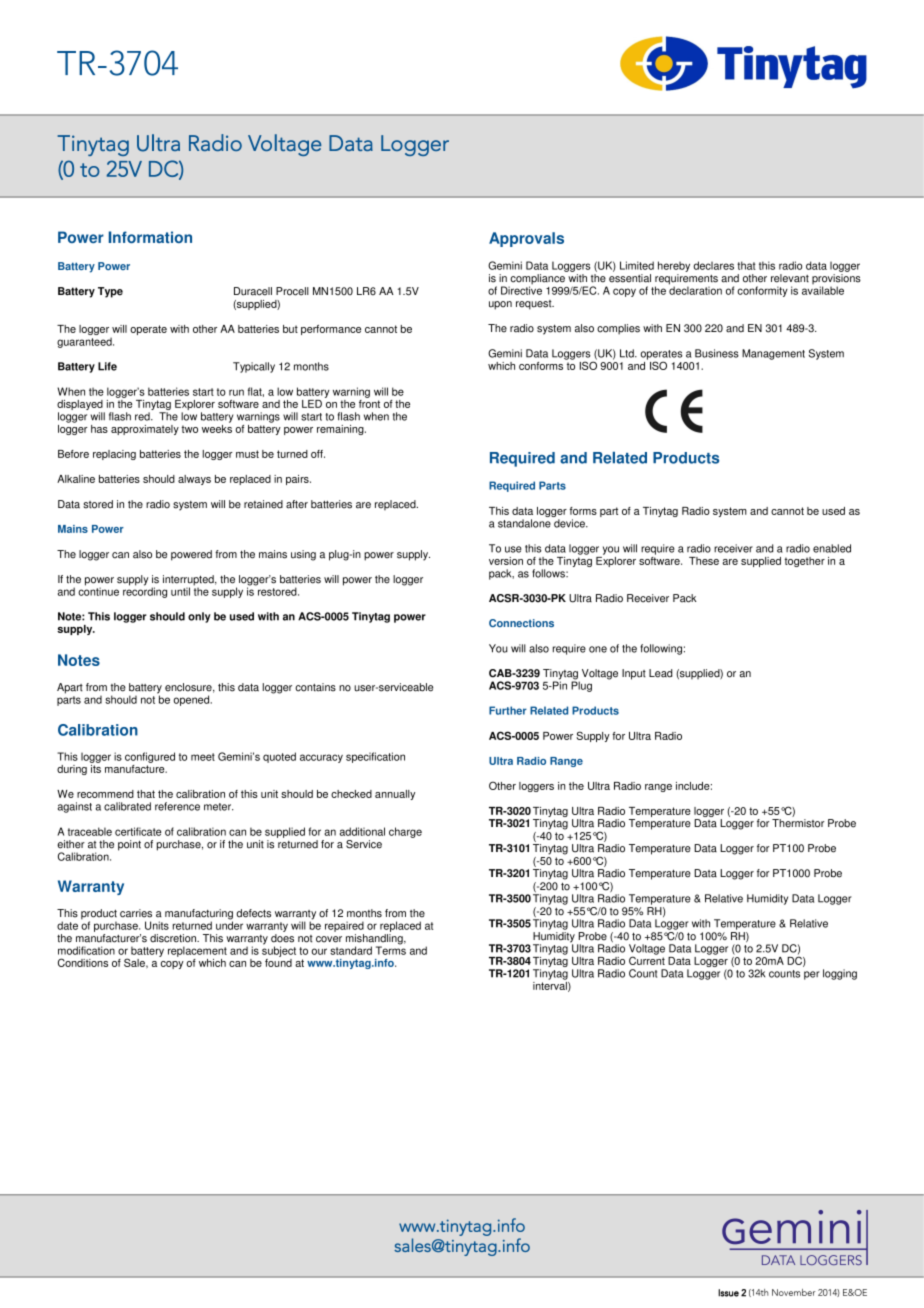 The width and height of the page is (924, 1308). Describe the element at coordinates (83, 962) in the page. I see `Conditions` at that location.
